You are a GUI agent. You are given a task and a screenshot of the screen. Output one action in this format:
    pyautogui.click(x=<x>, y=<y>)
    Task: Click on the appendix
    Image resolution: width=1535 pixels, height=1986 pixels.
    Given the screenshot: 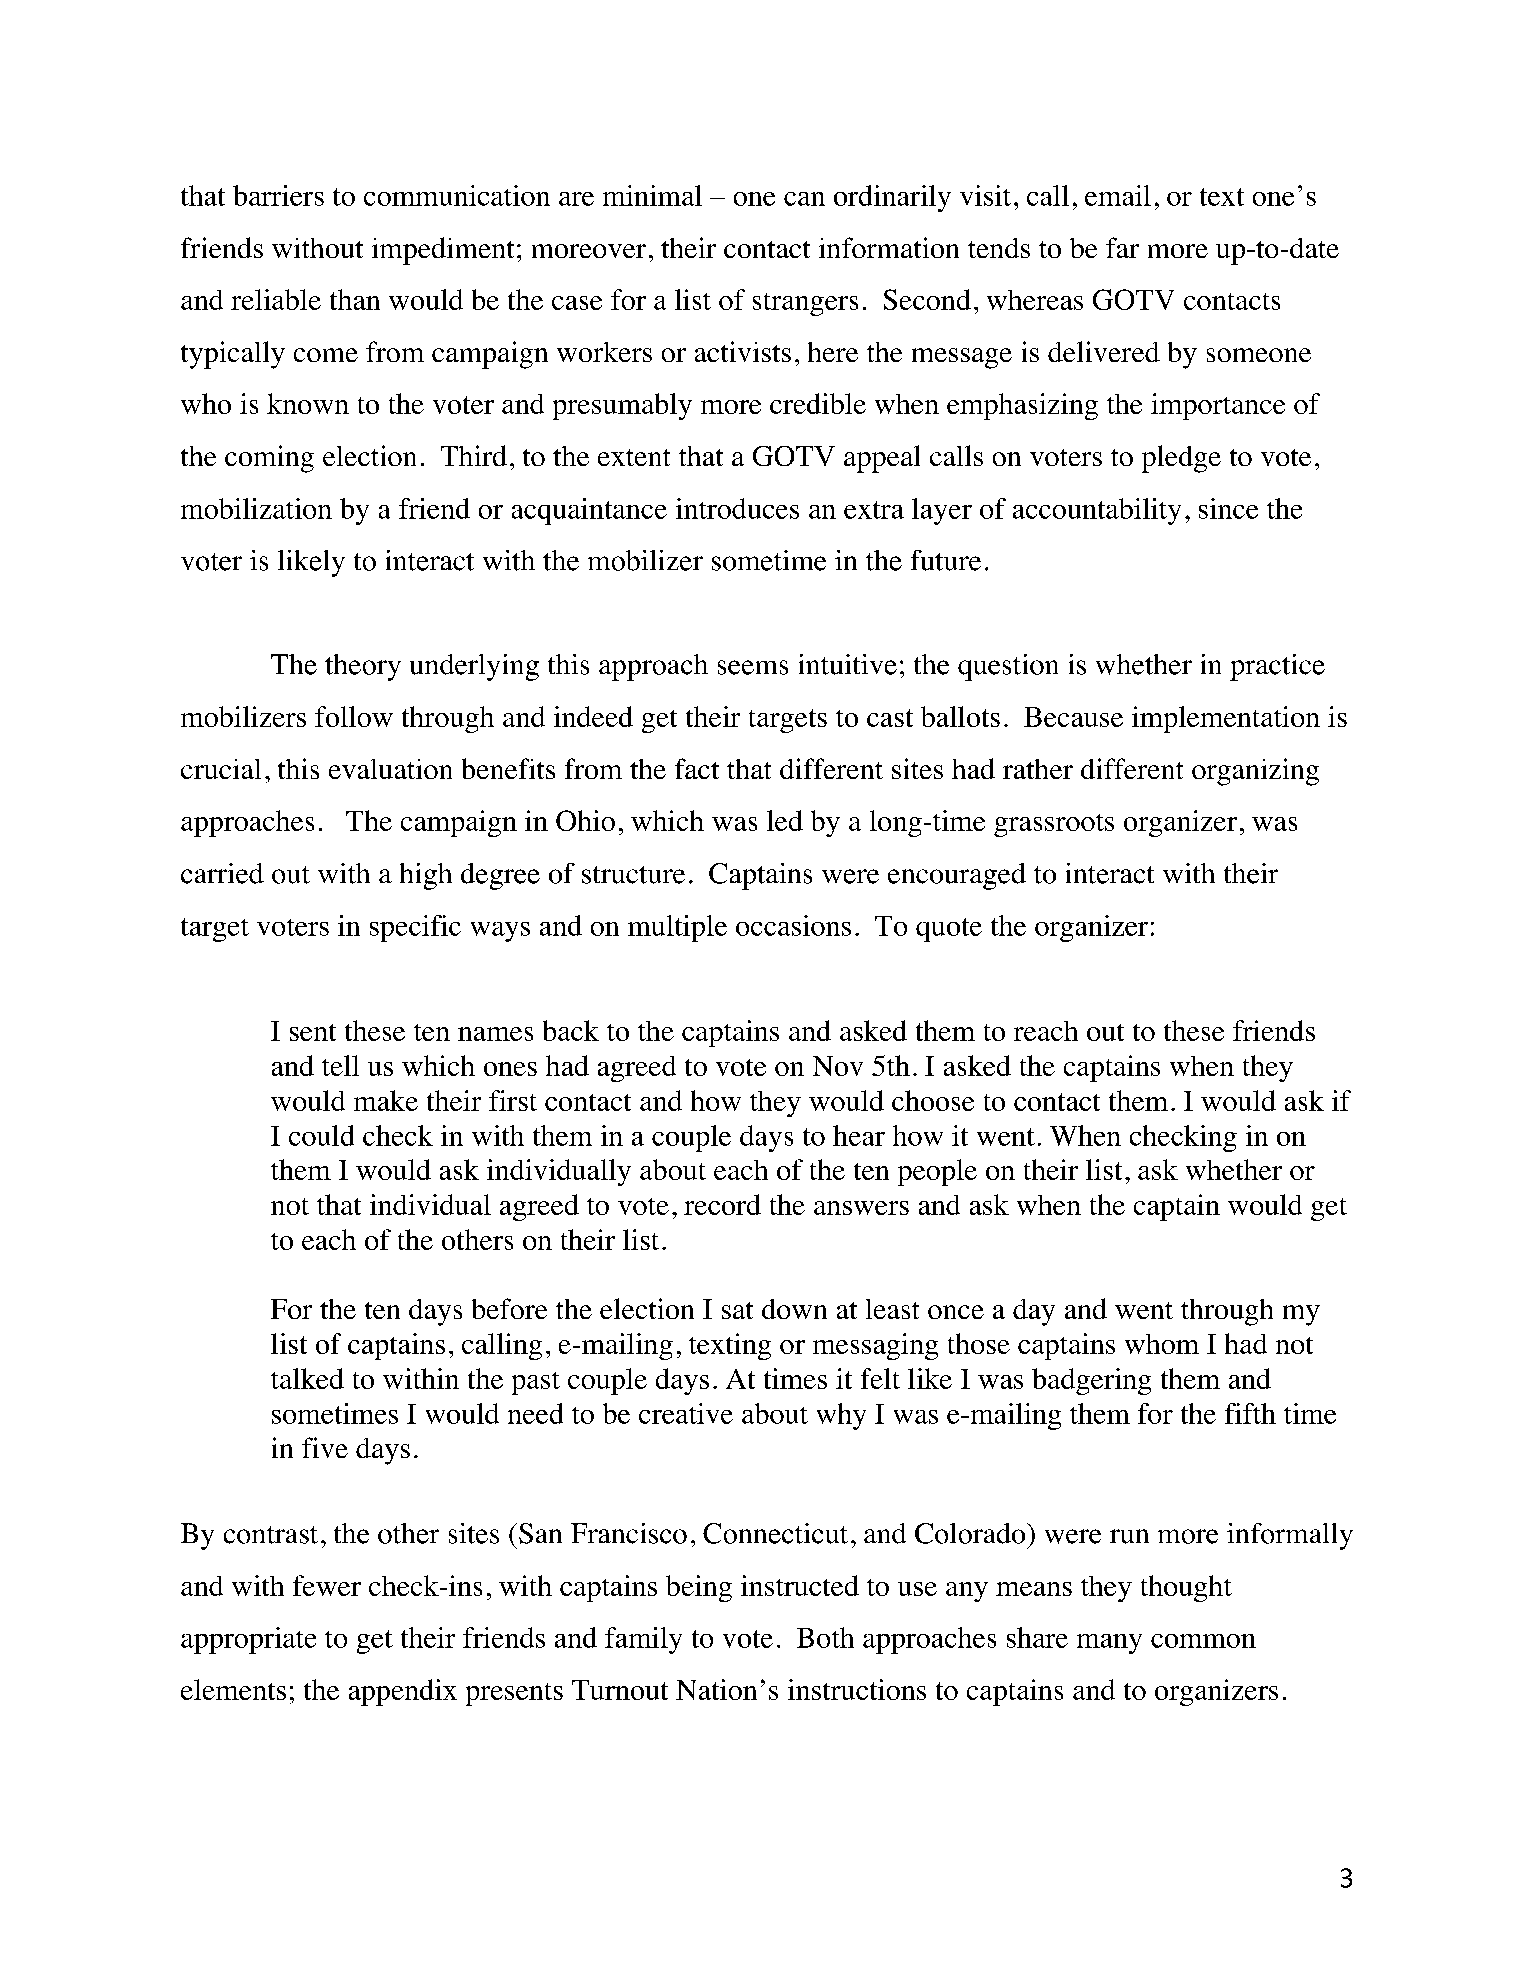 What is the action you would take?
    pyautogui.click(x=403, y=1692)
